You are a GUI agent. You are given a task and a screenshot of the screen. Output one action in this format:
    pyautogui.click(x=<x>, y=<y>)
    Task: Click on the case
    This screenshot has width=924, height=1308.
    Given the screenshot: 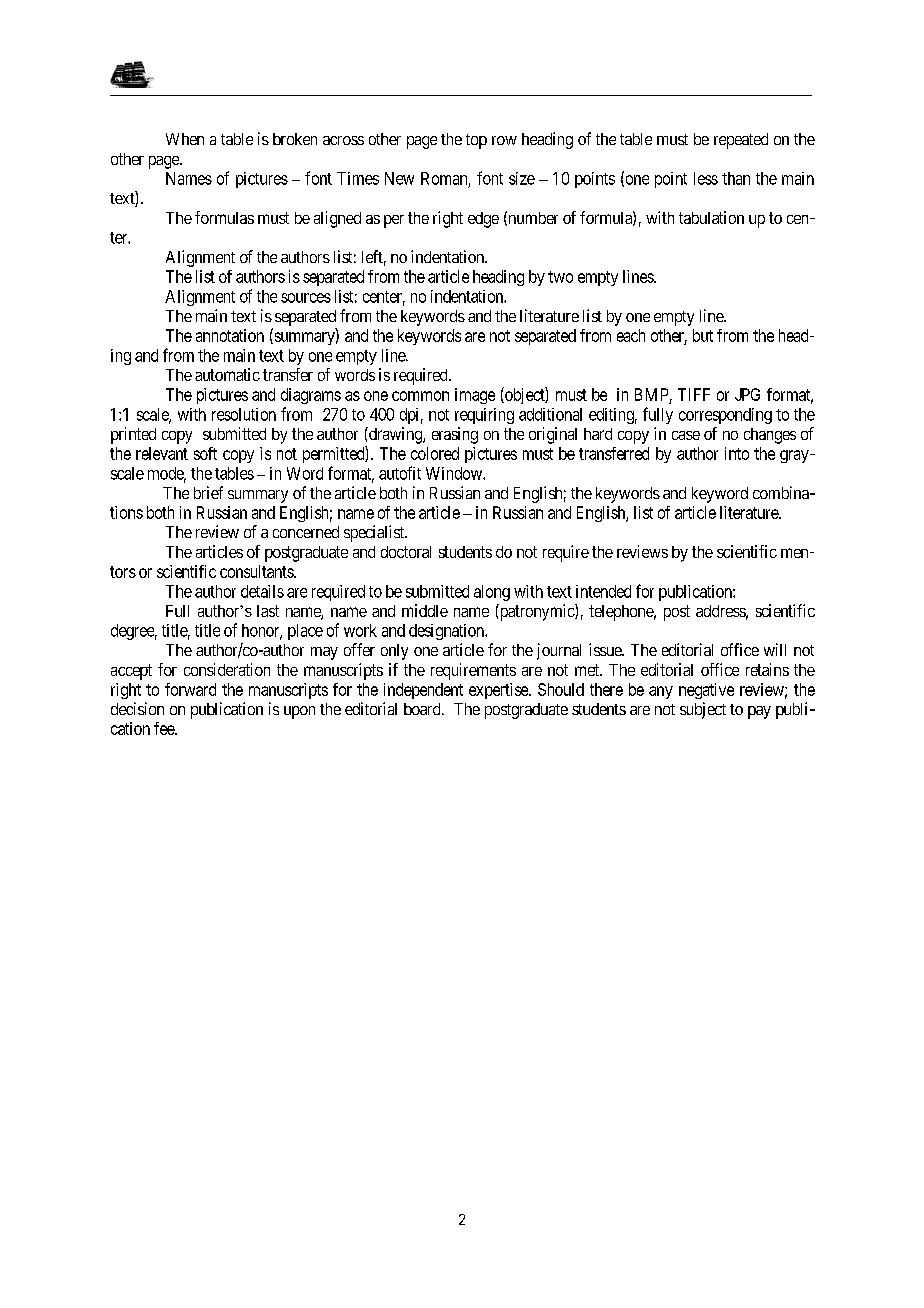 What is the action you would take?
    pyautogui.click(x=686, y=435)
